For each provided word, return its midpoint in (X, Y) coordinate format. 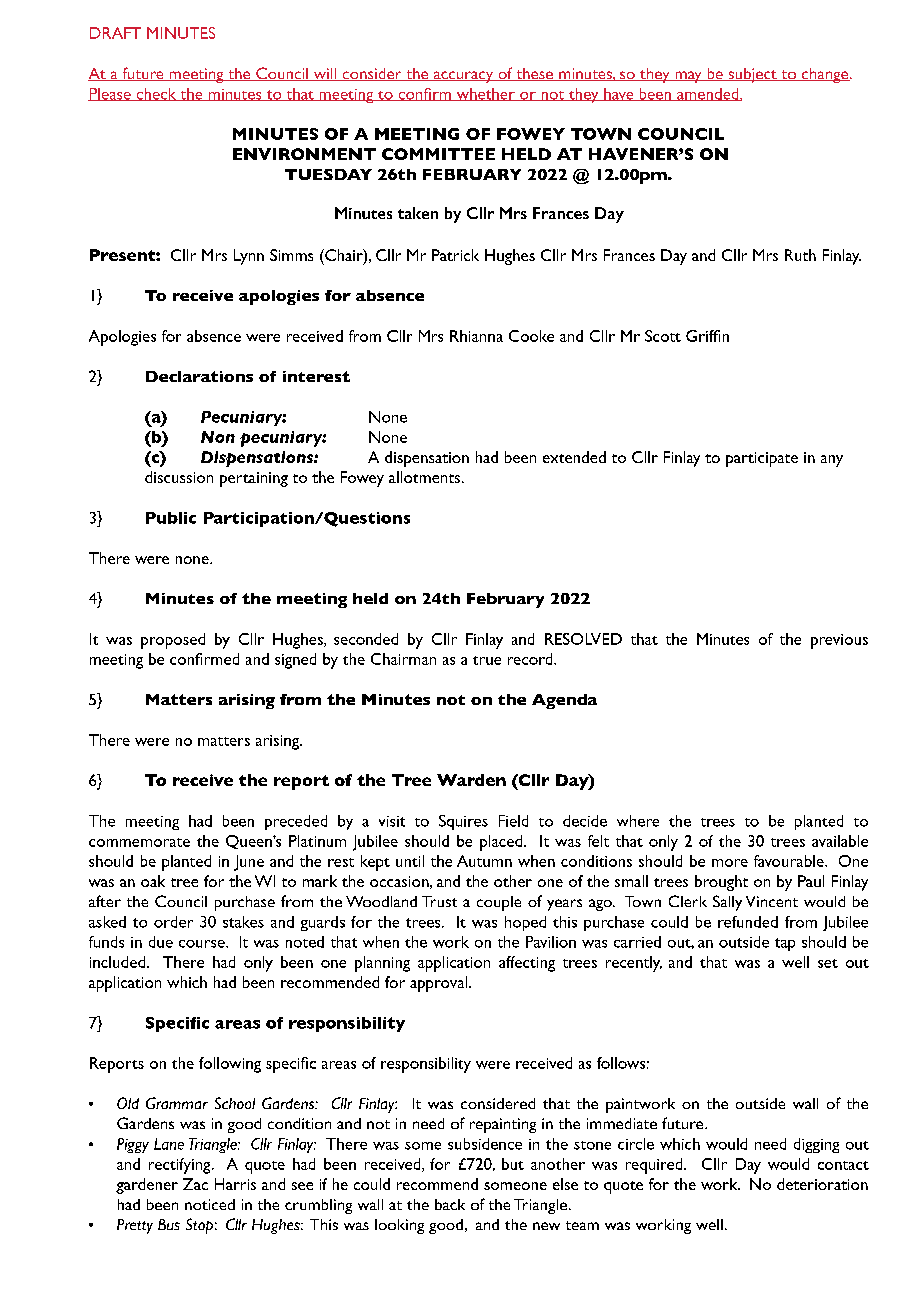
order (173, 922)
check (156, 94)
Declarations (199, 376)
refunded (748, 922)
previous (839, 641)
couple (499, 903)
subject (752, 75)
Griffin (707, 336)
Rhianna (476, 336)
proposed (173, 641)
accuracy (463, 77)
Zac (195, 1184)
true (487, 660)
